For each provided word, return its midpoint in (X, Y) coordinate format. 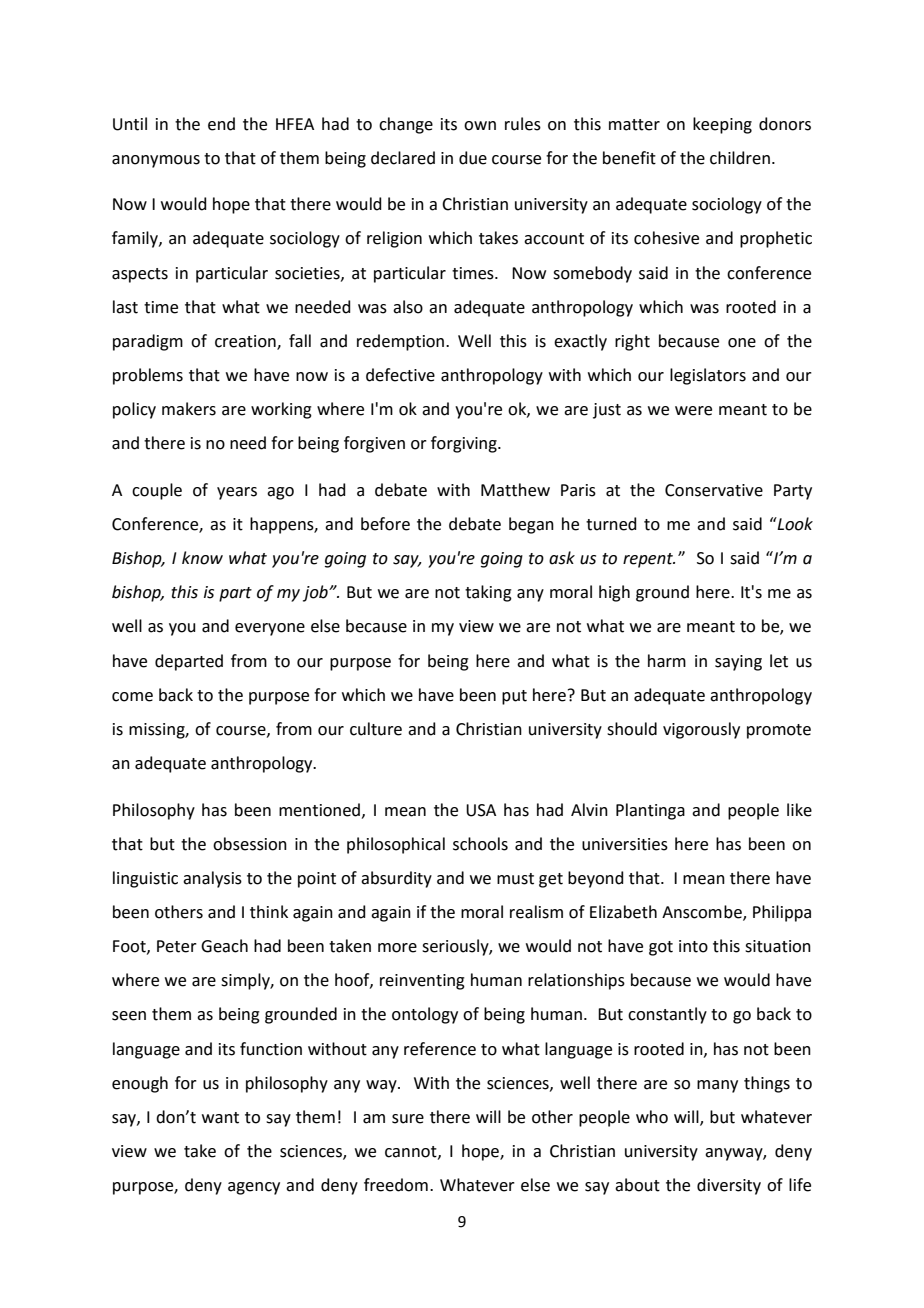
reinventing (422, 982)
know (202, 558)
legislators (708, 376)
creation (246, 342)
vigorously (701, 730)
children (740, 158)
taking (488, 593)
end (221, 124)
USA (481, 810)
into (693, 946)
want (220, 1118)
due (473, 158)
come (132, 697)
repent (649, 560)
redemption (402, 342)
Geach (224, 946)
